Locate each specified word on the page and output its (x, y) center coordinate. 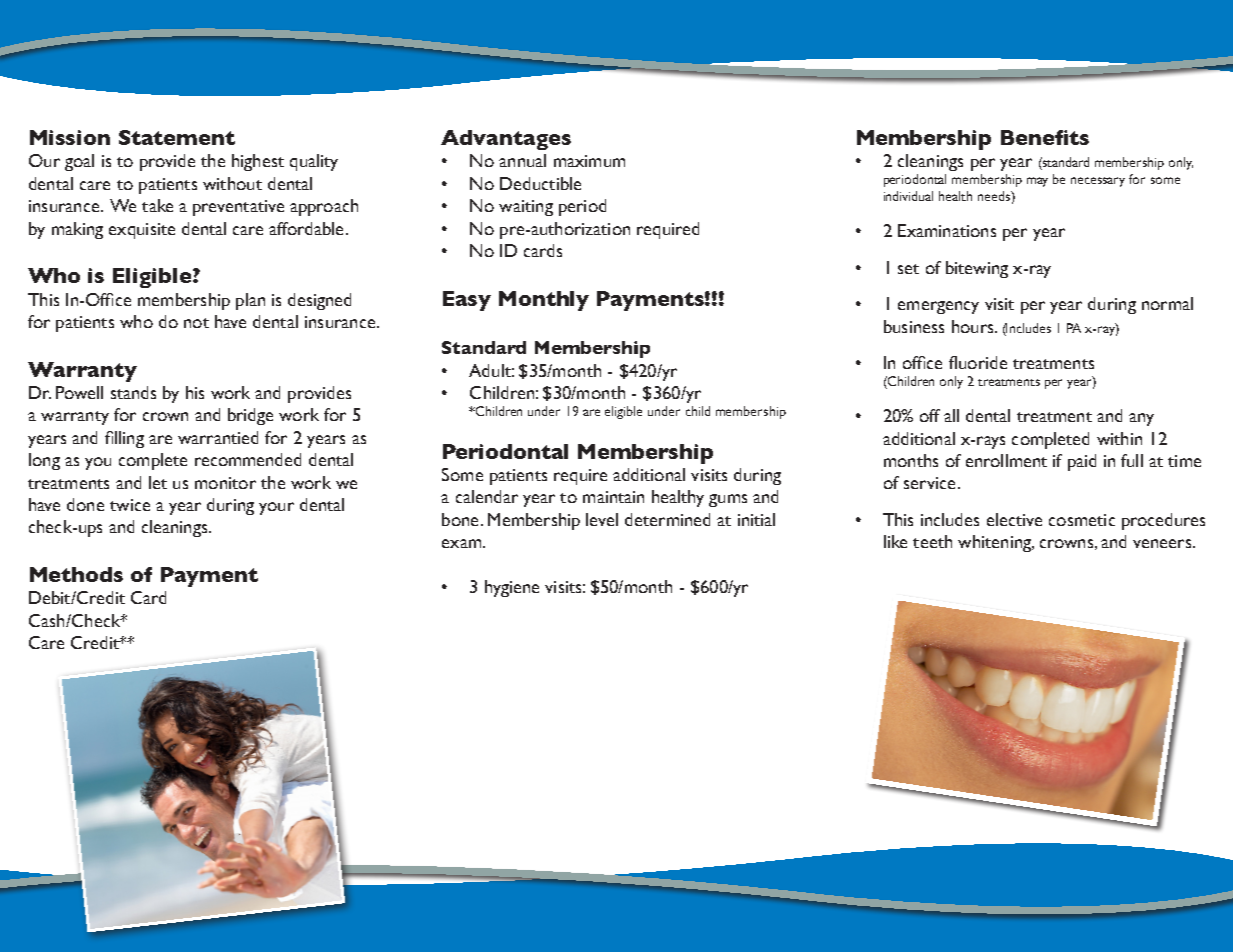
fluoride (978, 362)
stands (133, 392)
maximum (589, 161)
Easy (467, 301)
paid (1082, 462)
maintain (613, 497)
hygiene (512, 588)
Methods (76, 574)
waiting (526, 208)
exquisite (142, 231)
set (908, 269)
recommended (248, 459)
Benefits (1045, 137)
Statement (177, 137)
